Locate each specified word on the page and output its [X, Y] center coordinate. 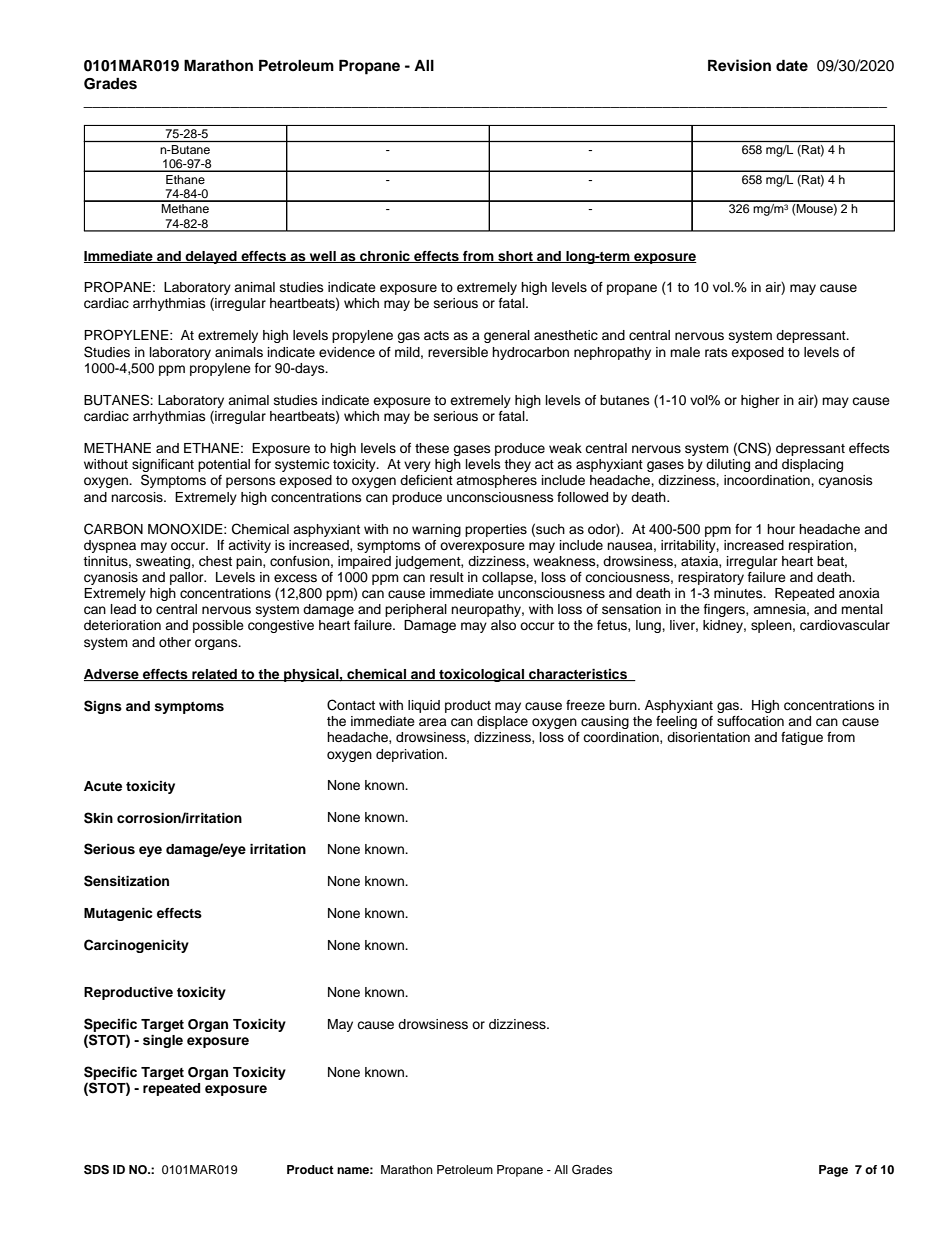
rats [716, 352]
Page [833, 1171]
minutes [739, 593]
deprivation [411, 755]
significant [163, 467]
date [792, 65]
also [503, 625]
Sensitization [126, 881]
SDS [96, 1170]
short [515, 257]
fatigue [802, 738]
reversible [458, 352]
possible [218, 626]
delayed [211, 257]
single [163, 1041]
